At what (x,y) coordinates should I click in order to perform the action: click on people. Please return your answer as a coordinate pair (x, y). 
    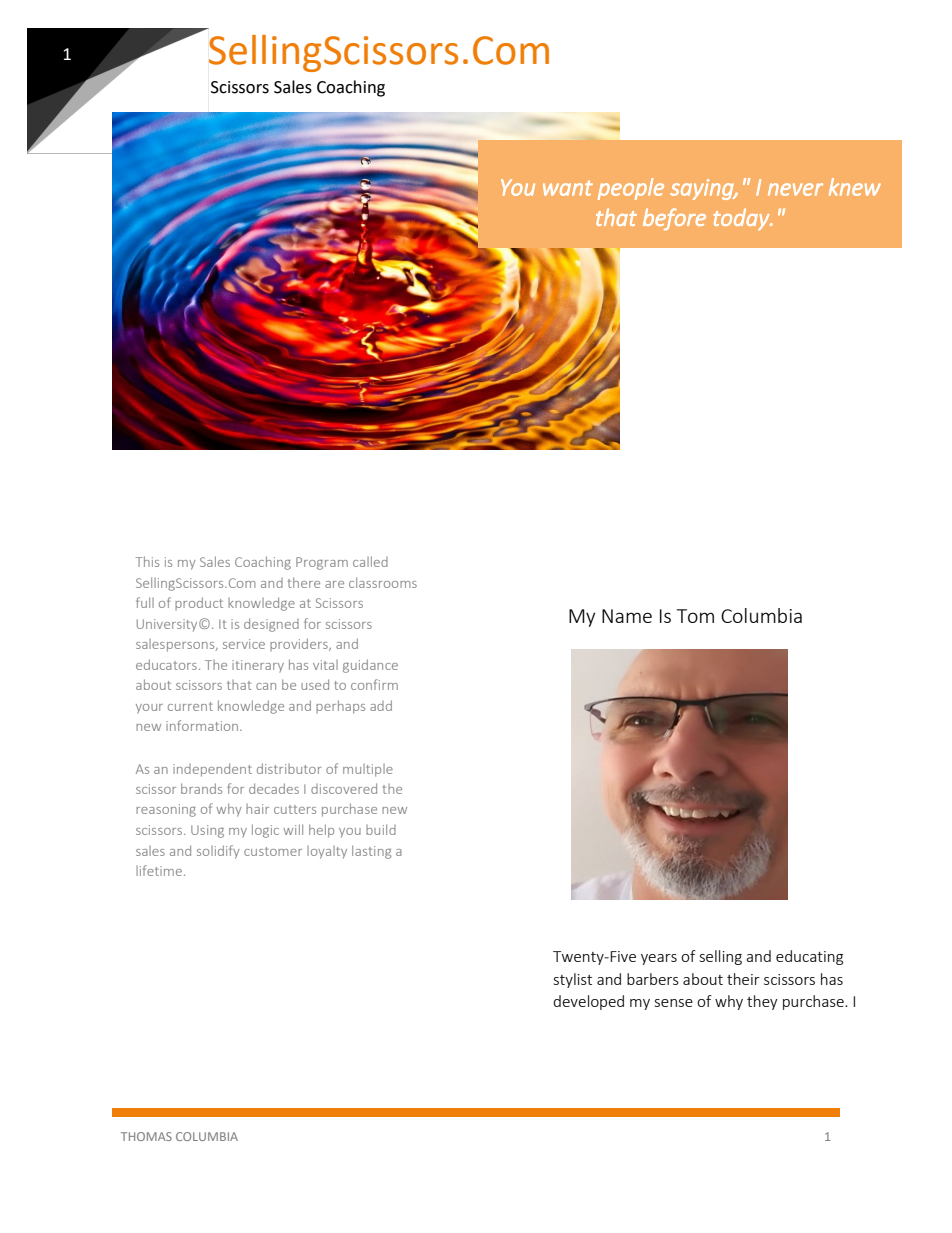
    Looking at the image, I should click on (631, 189).
